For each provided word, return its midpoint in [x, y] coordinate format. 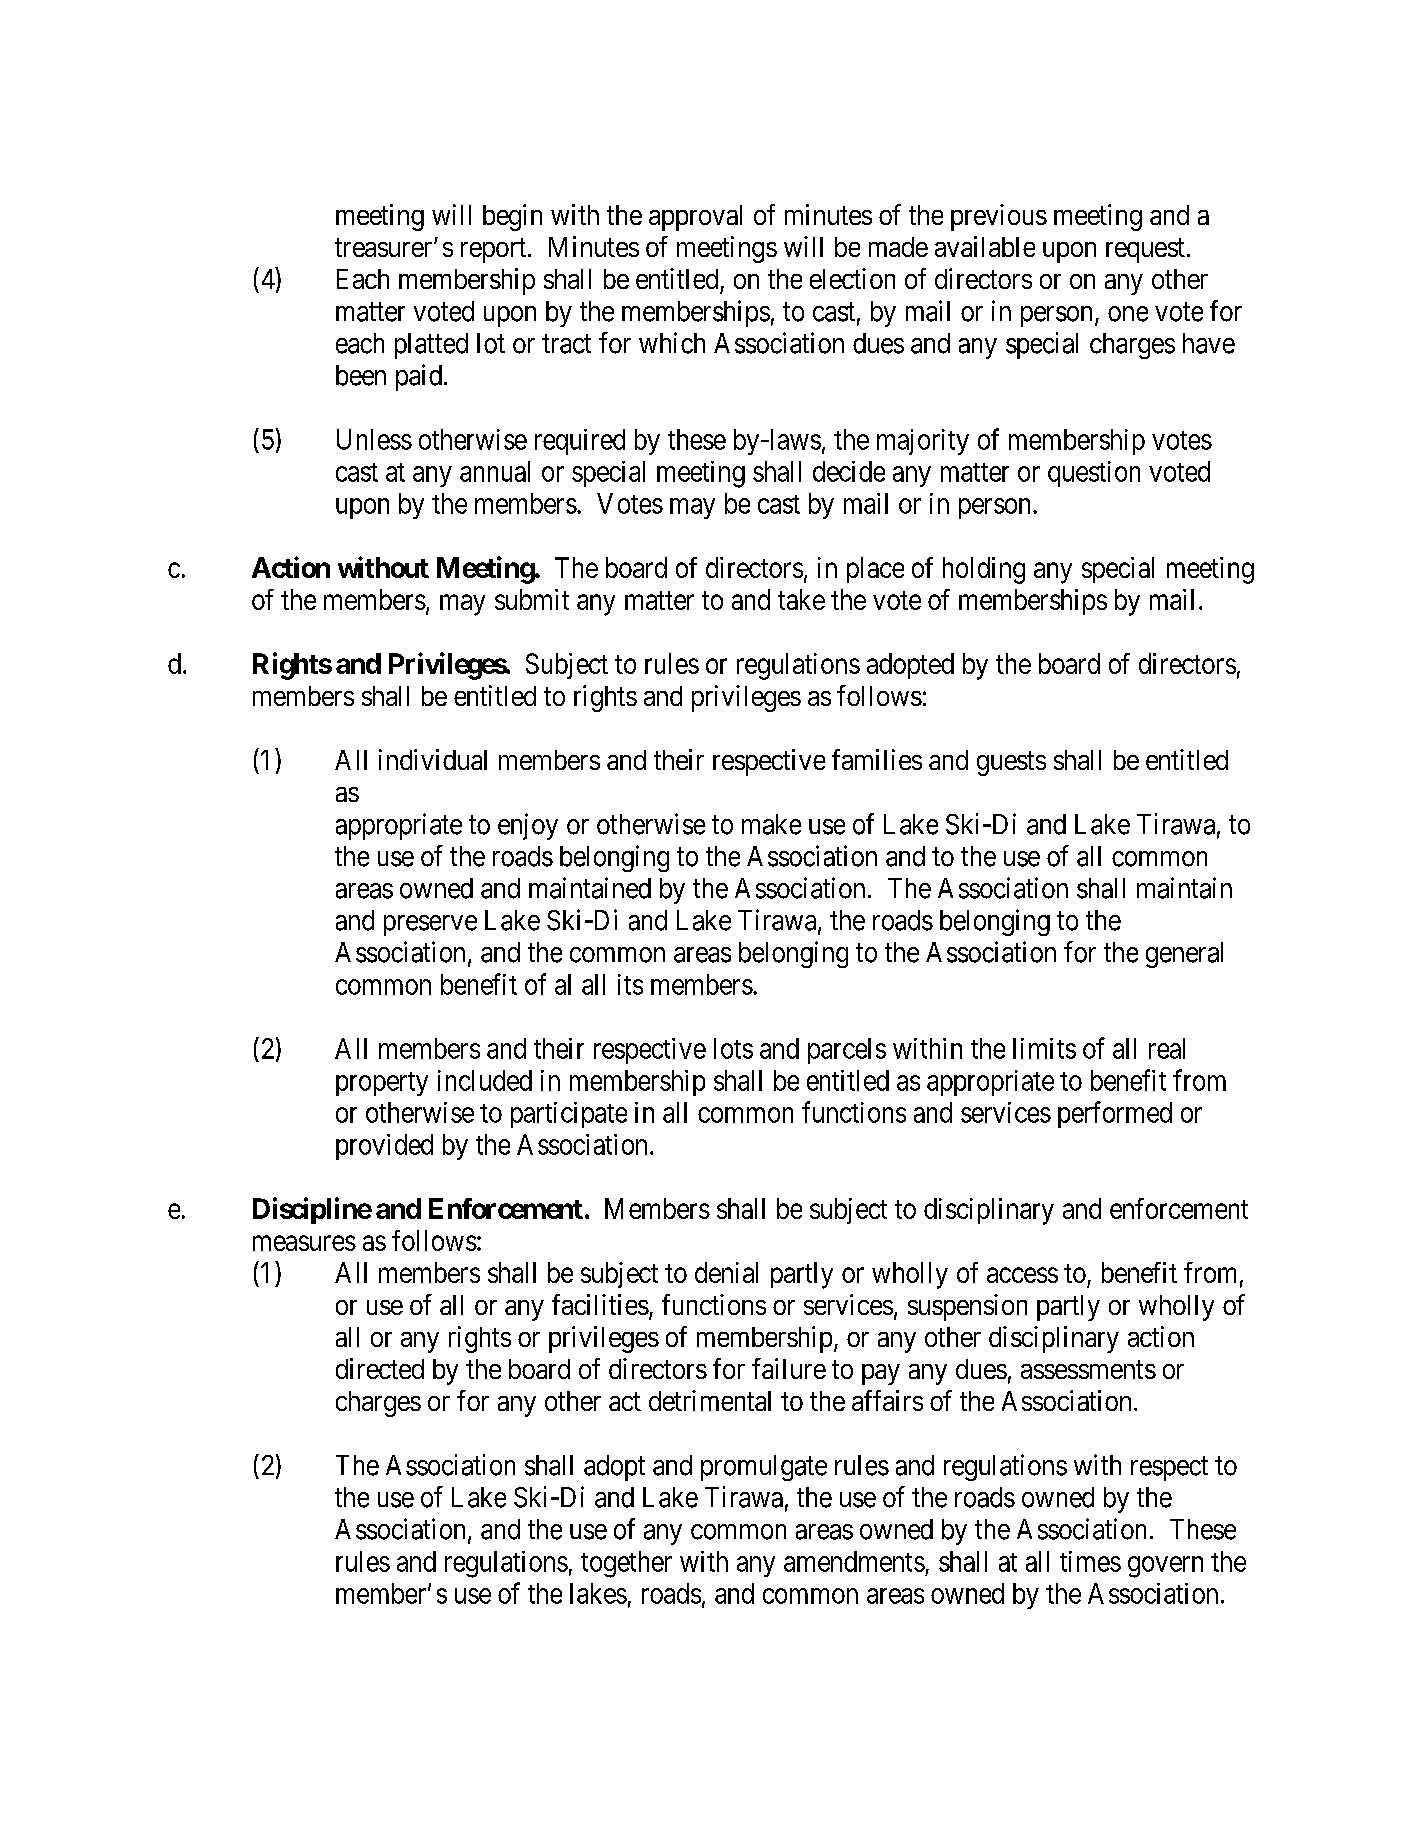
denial [726, 1272]
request [1145, 250]
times [1090, 1561]
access [1022, 1275]
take [801, 599]
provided [384, 1147]
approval [695, 218]
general [1184, 955]
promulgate [764, 1468]
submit [532, 599]
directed [380, 1368]
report [493, 250]
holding [984, 570]
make [771, 824]
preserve [430, 925]
